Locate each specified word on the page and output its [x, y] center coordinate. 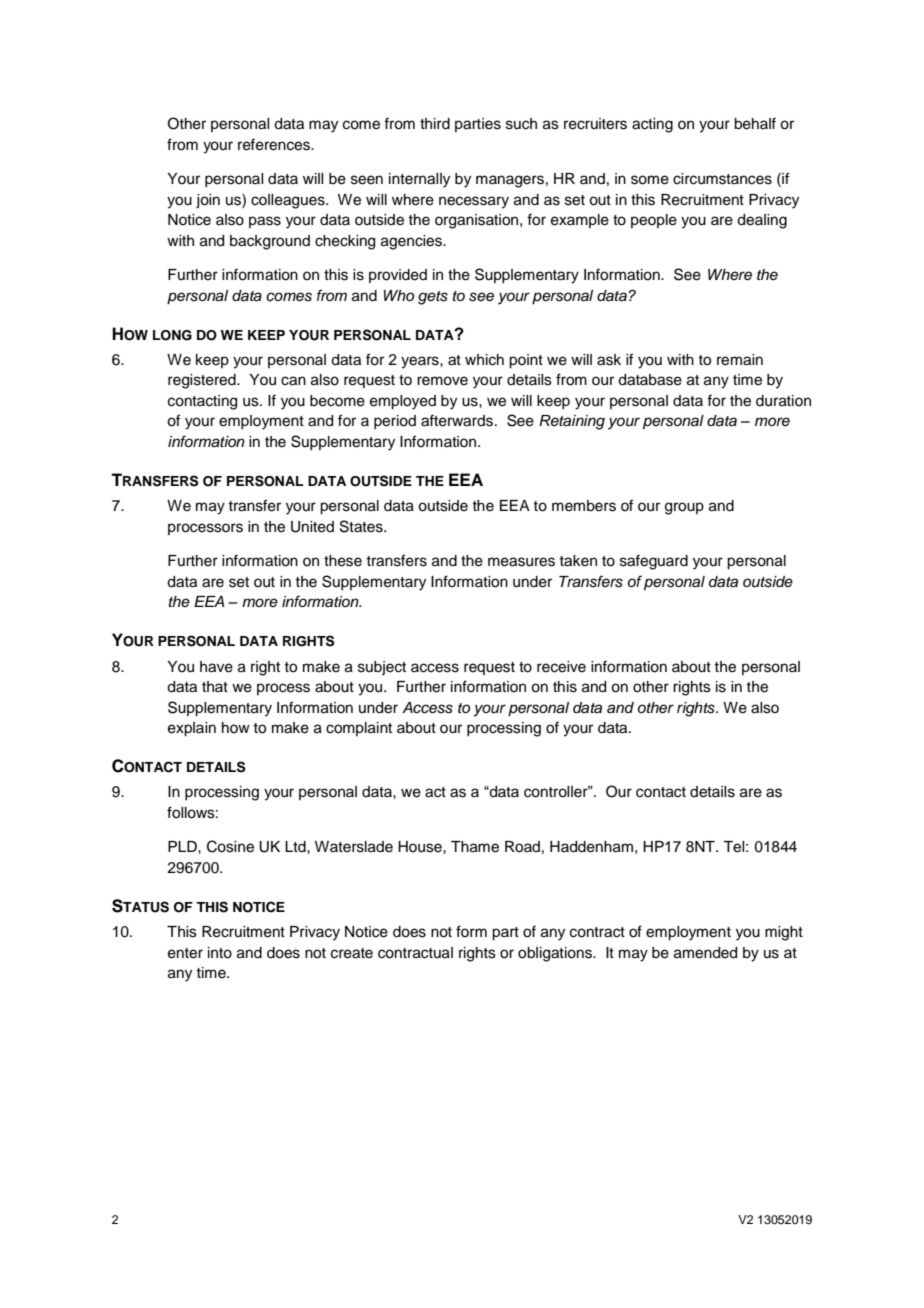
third [435, 124]
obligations [556, 954]
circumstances [722, 179]
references [275, 144]
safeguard [654, 562]
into [220, 953]
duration [783, 401]
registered [203, 381]
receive [561, 667]
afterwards [457, 420]
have [216, 667]
